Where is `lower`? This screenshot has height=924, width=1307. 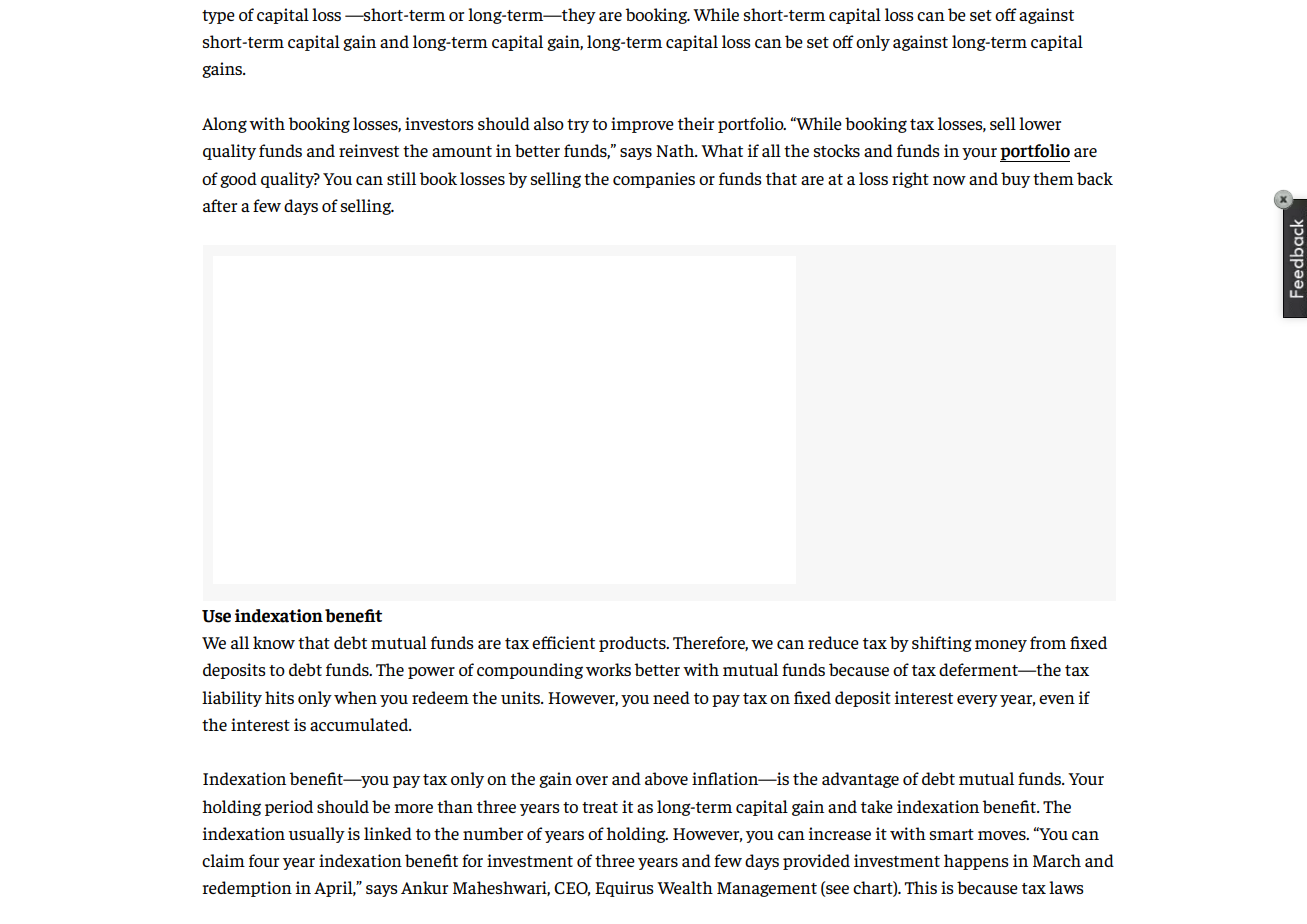
lower is located at coordinates (1040, 123).
